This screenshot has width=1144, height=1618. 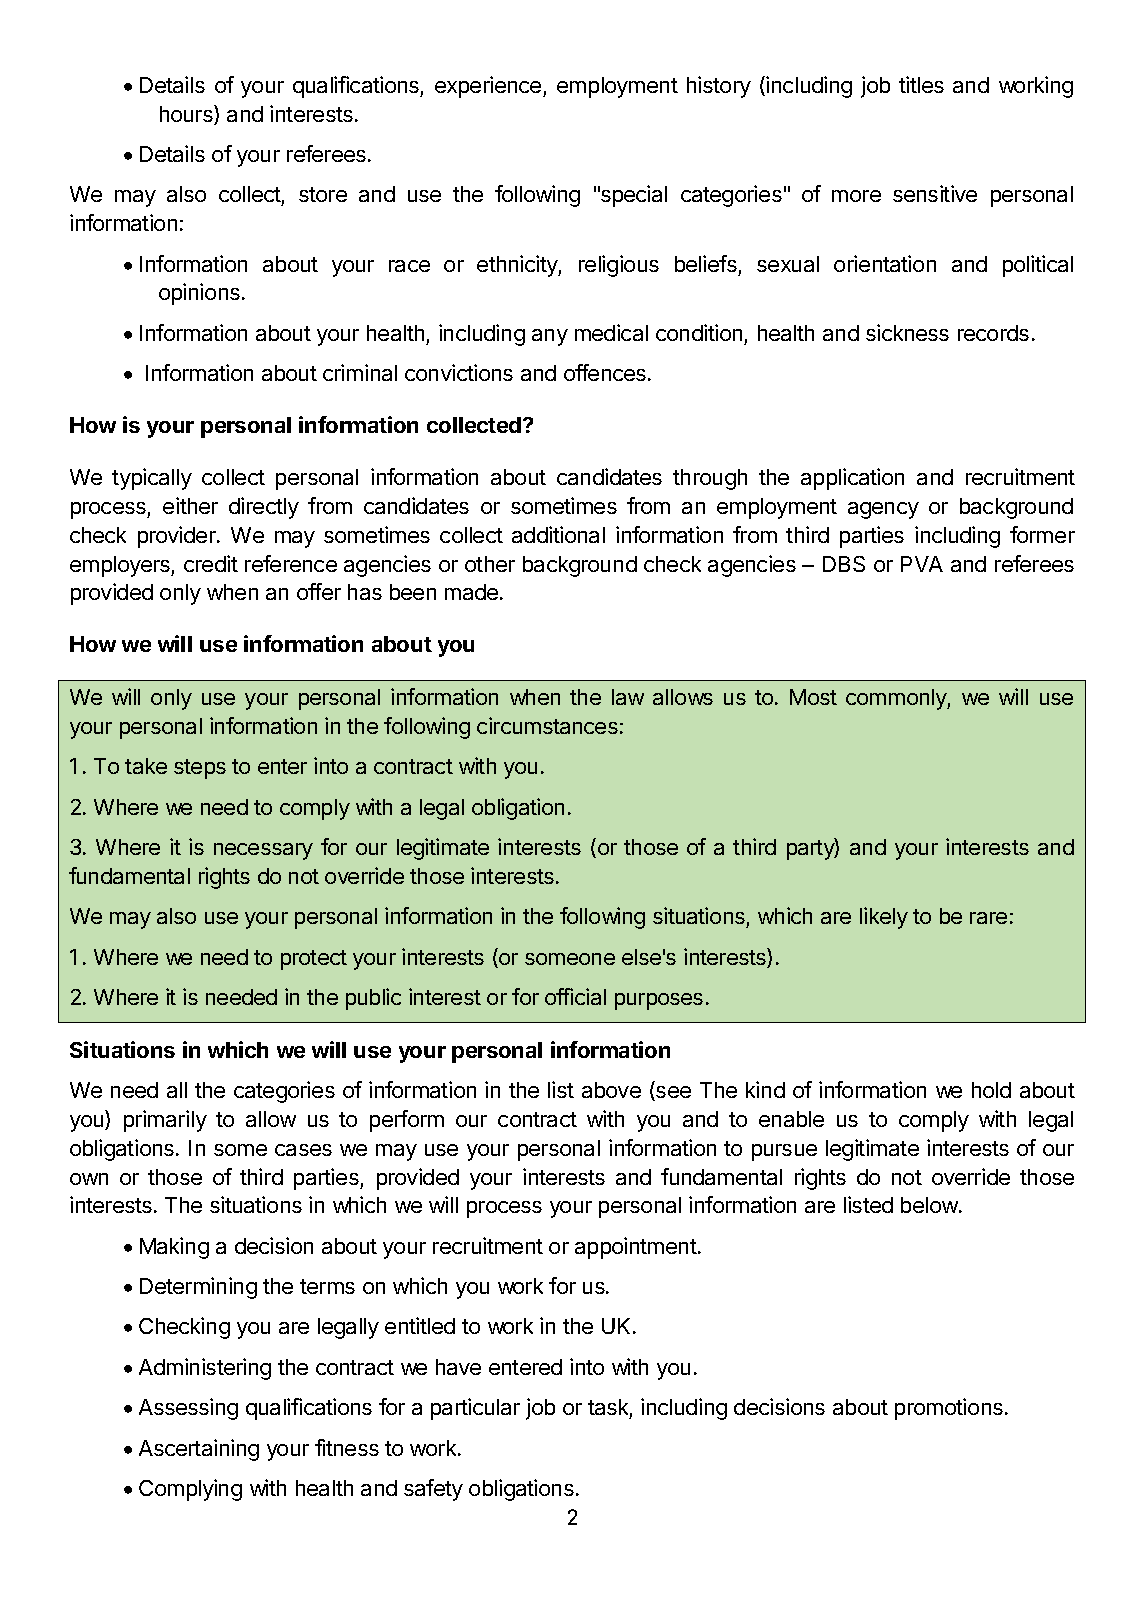 What do you see at coordinates (922, 564) in the screenshot?
I see `PVA` at bounding box center [922, 564].
